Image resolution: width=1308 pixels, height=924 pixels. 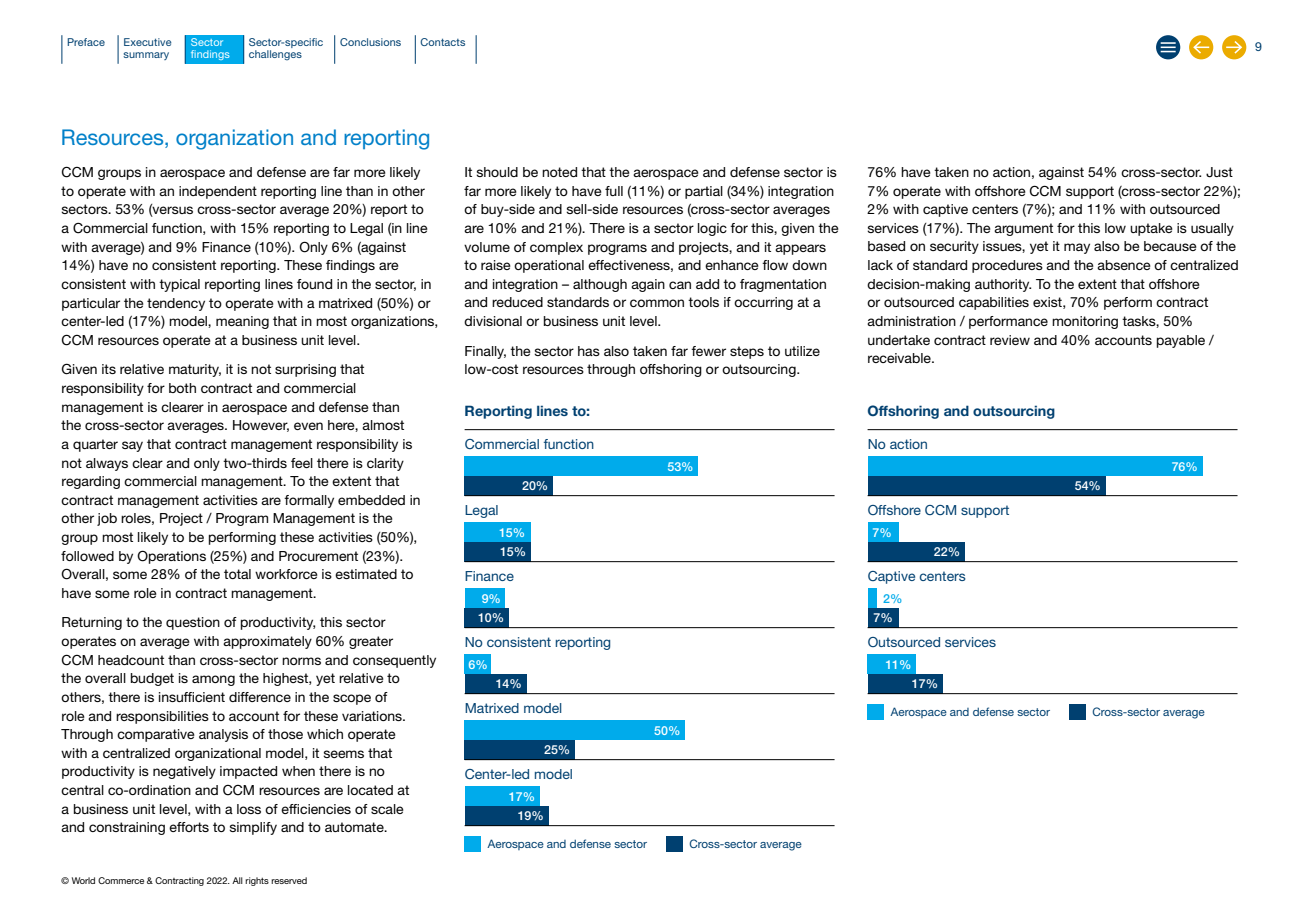 What do you see at coordinates (237, 574) in the image?
I see `total` at bounding box center [237, 574].
